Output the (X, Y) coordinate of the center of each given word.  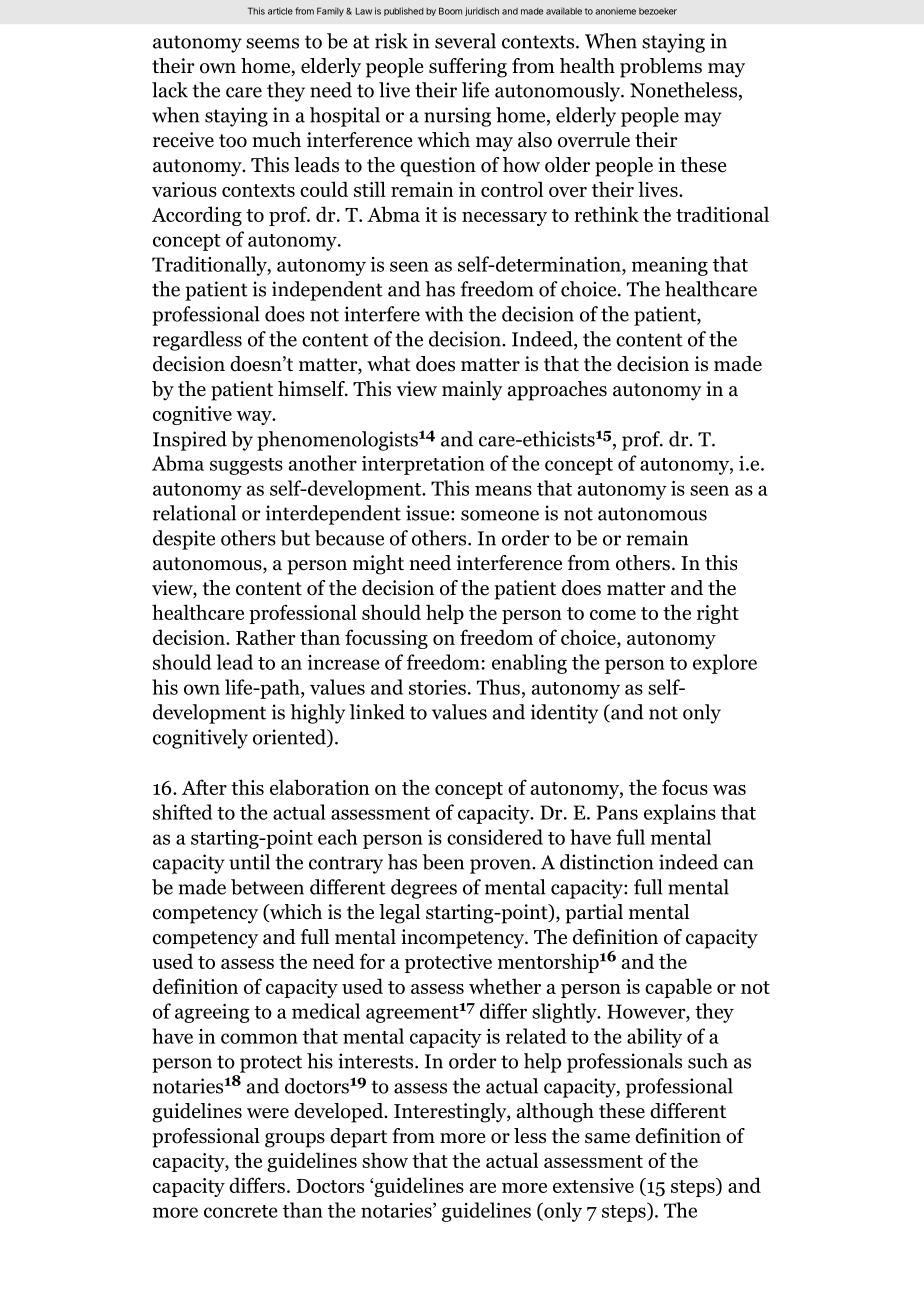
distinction (607, 862)
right (718, 614)
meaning (670, 266)
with (444, 314)
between (267, 887)
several (465, 41)
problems (661, 68)
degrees (424, 889)
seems (272, 43)
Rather (266, 637)
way (255, 418)
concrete (241, 1211)
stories (437, 687)
